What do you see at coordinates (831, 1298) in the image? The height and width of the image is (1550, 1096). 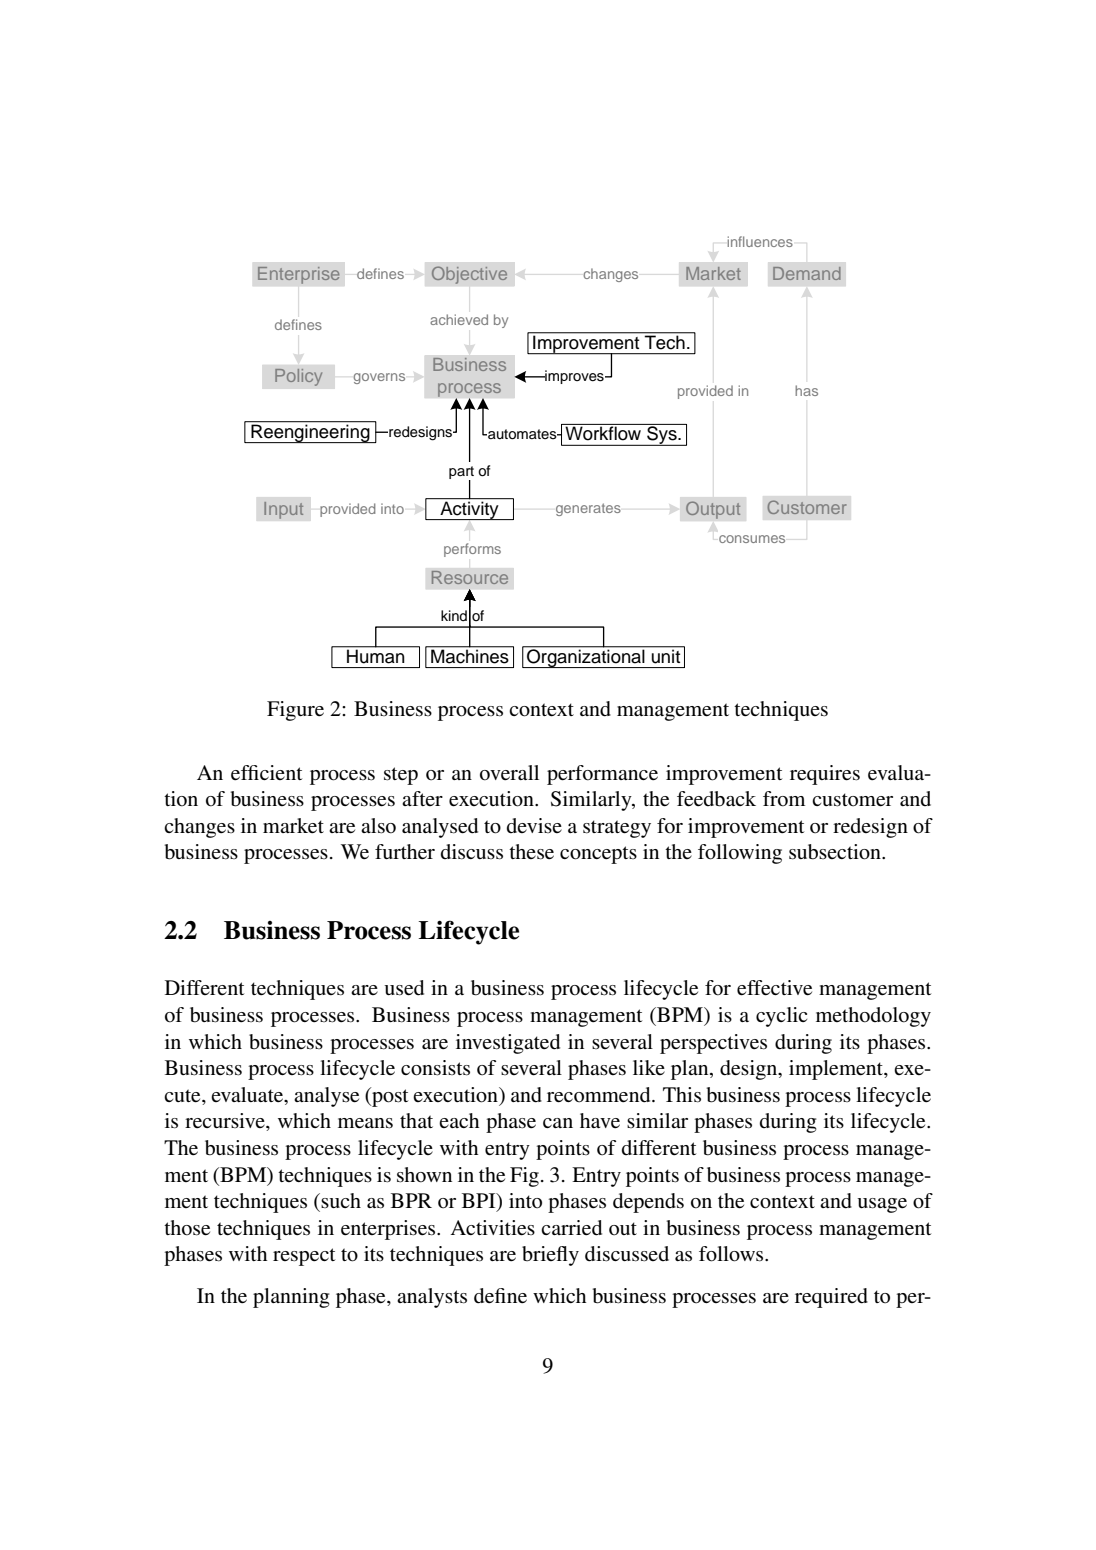 I see `required` at bounding box center [831, 1298].
